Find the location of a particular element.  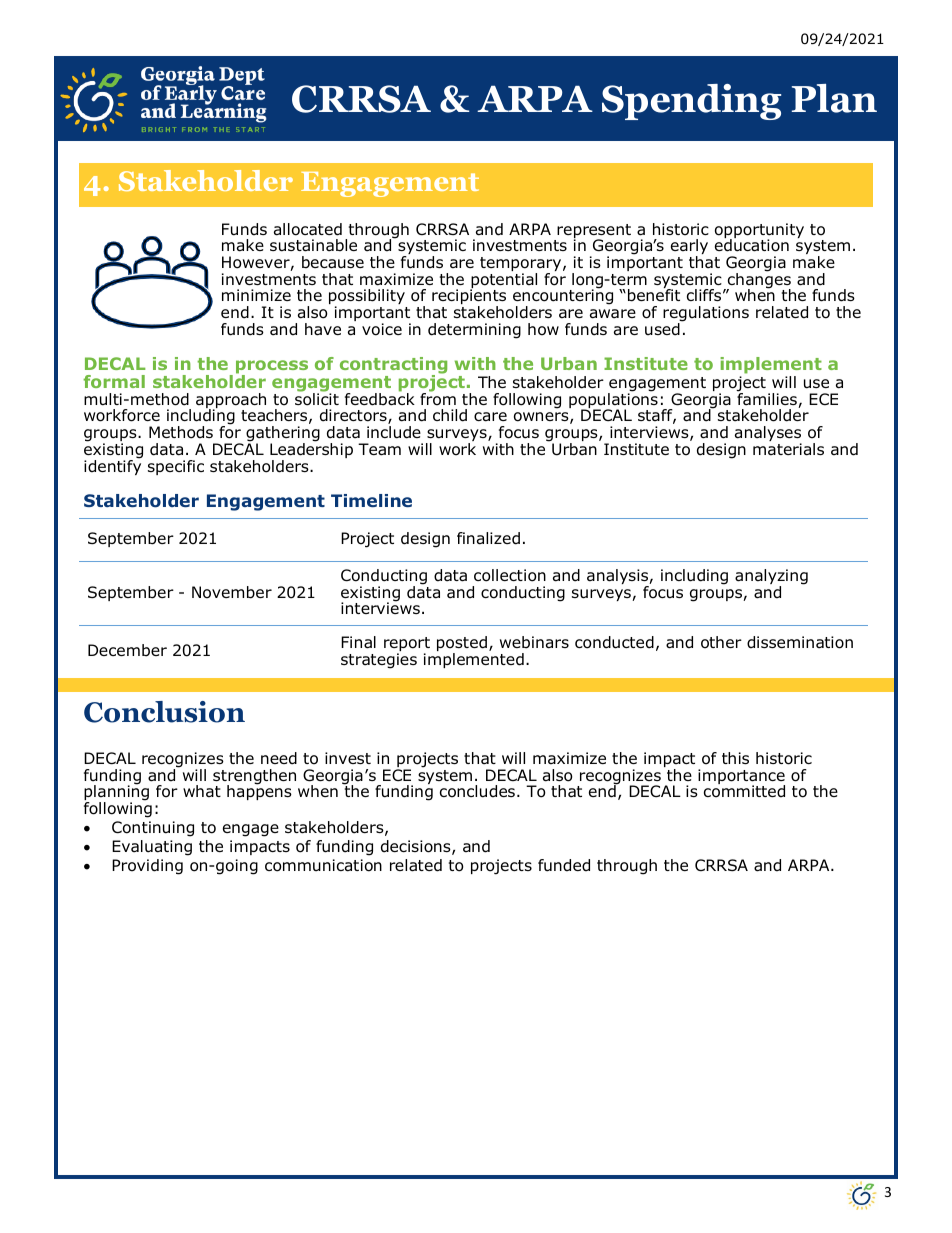

posted is located at coordinates (462, 645).
